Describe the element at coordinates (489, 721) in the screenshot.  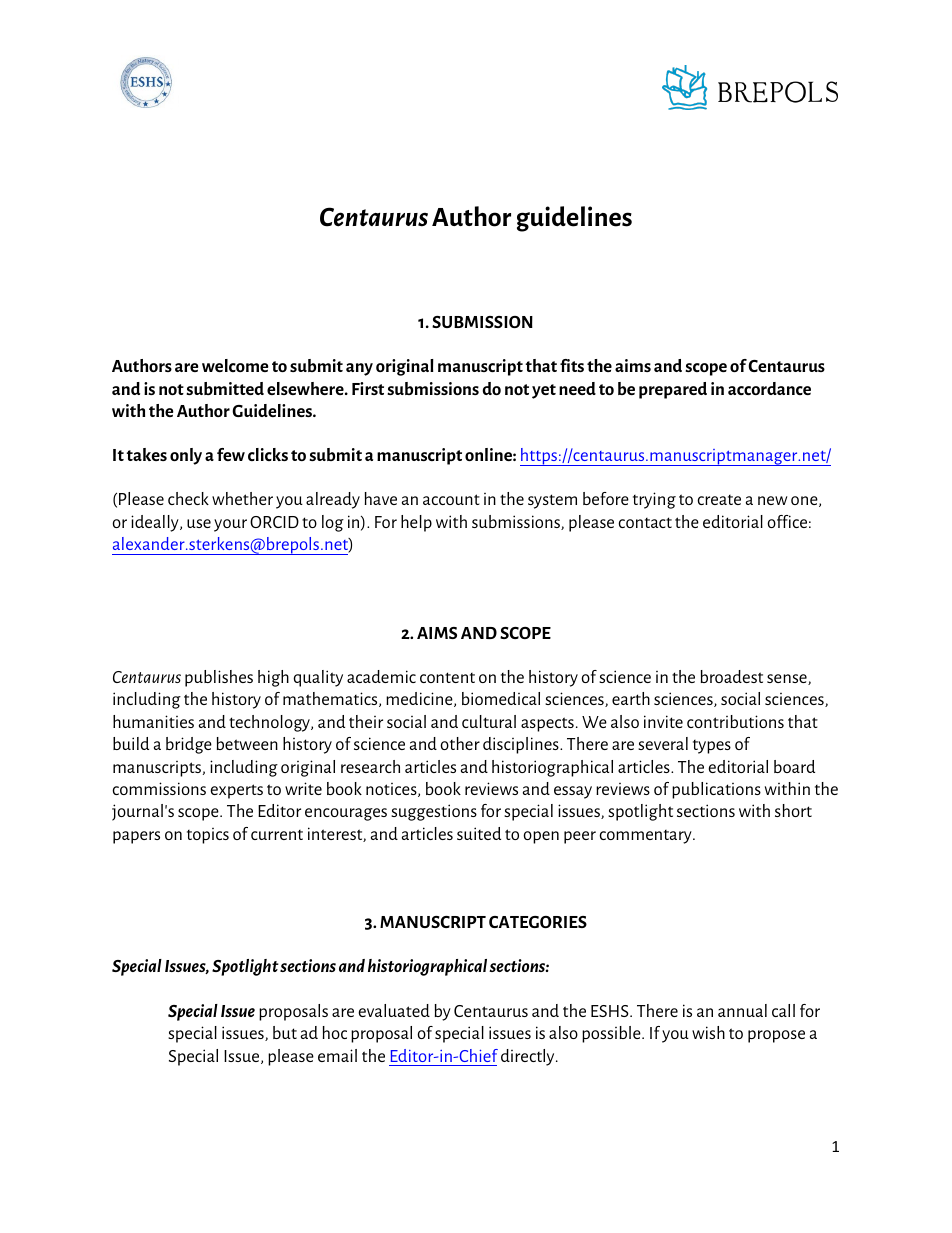
I see `cultural` at that location.
